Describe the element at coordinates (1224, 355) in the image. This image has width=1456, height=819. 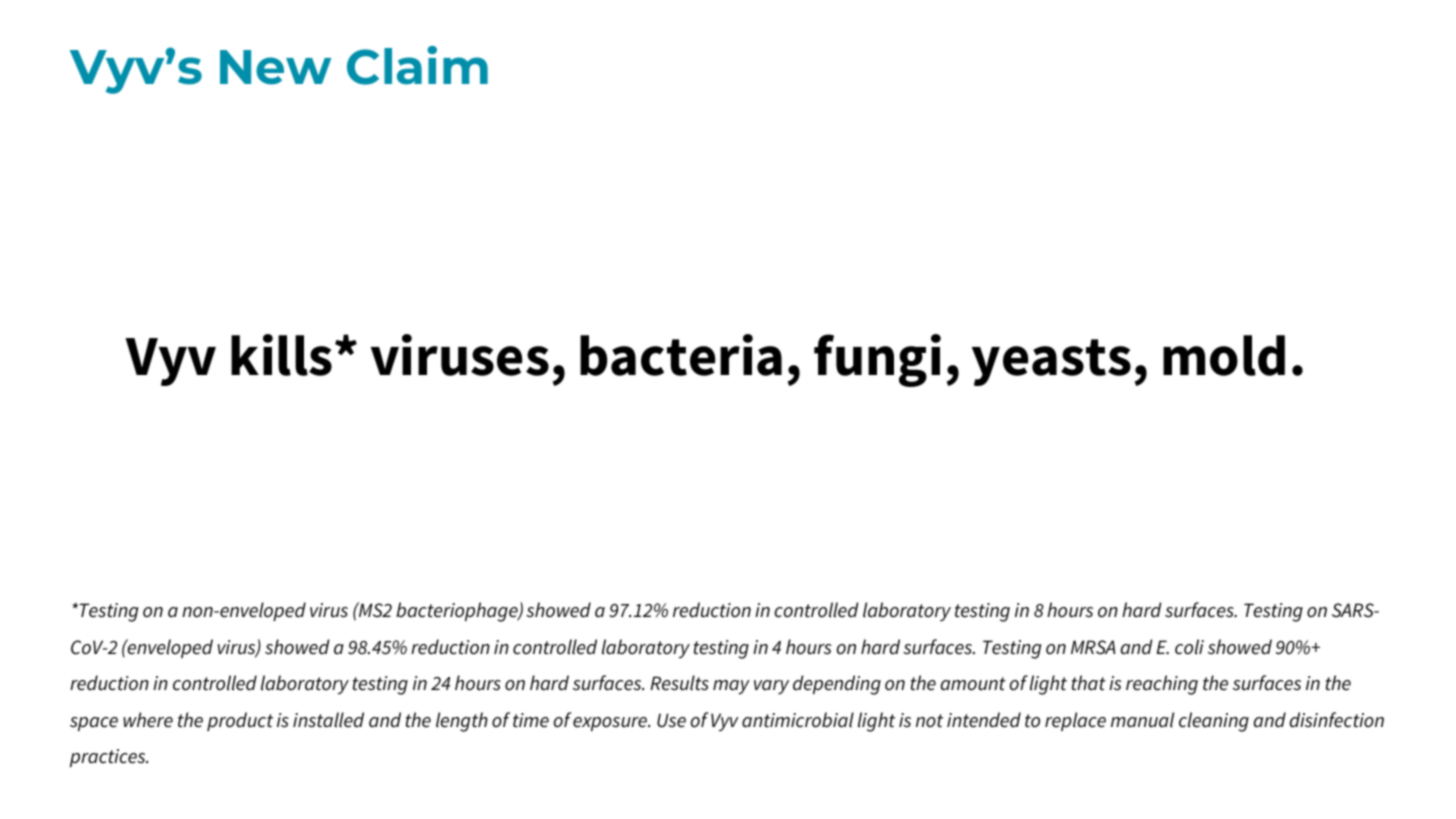
I see `mold` at that location.
